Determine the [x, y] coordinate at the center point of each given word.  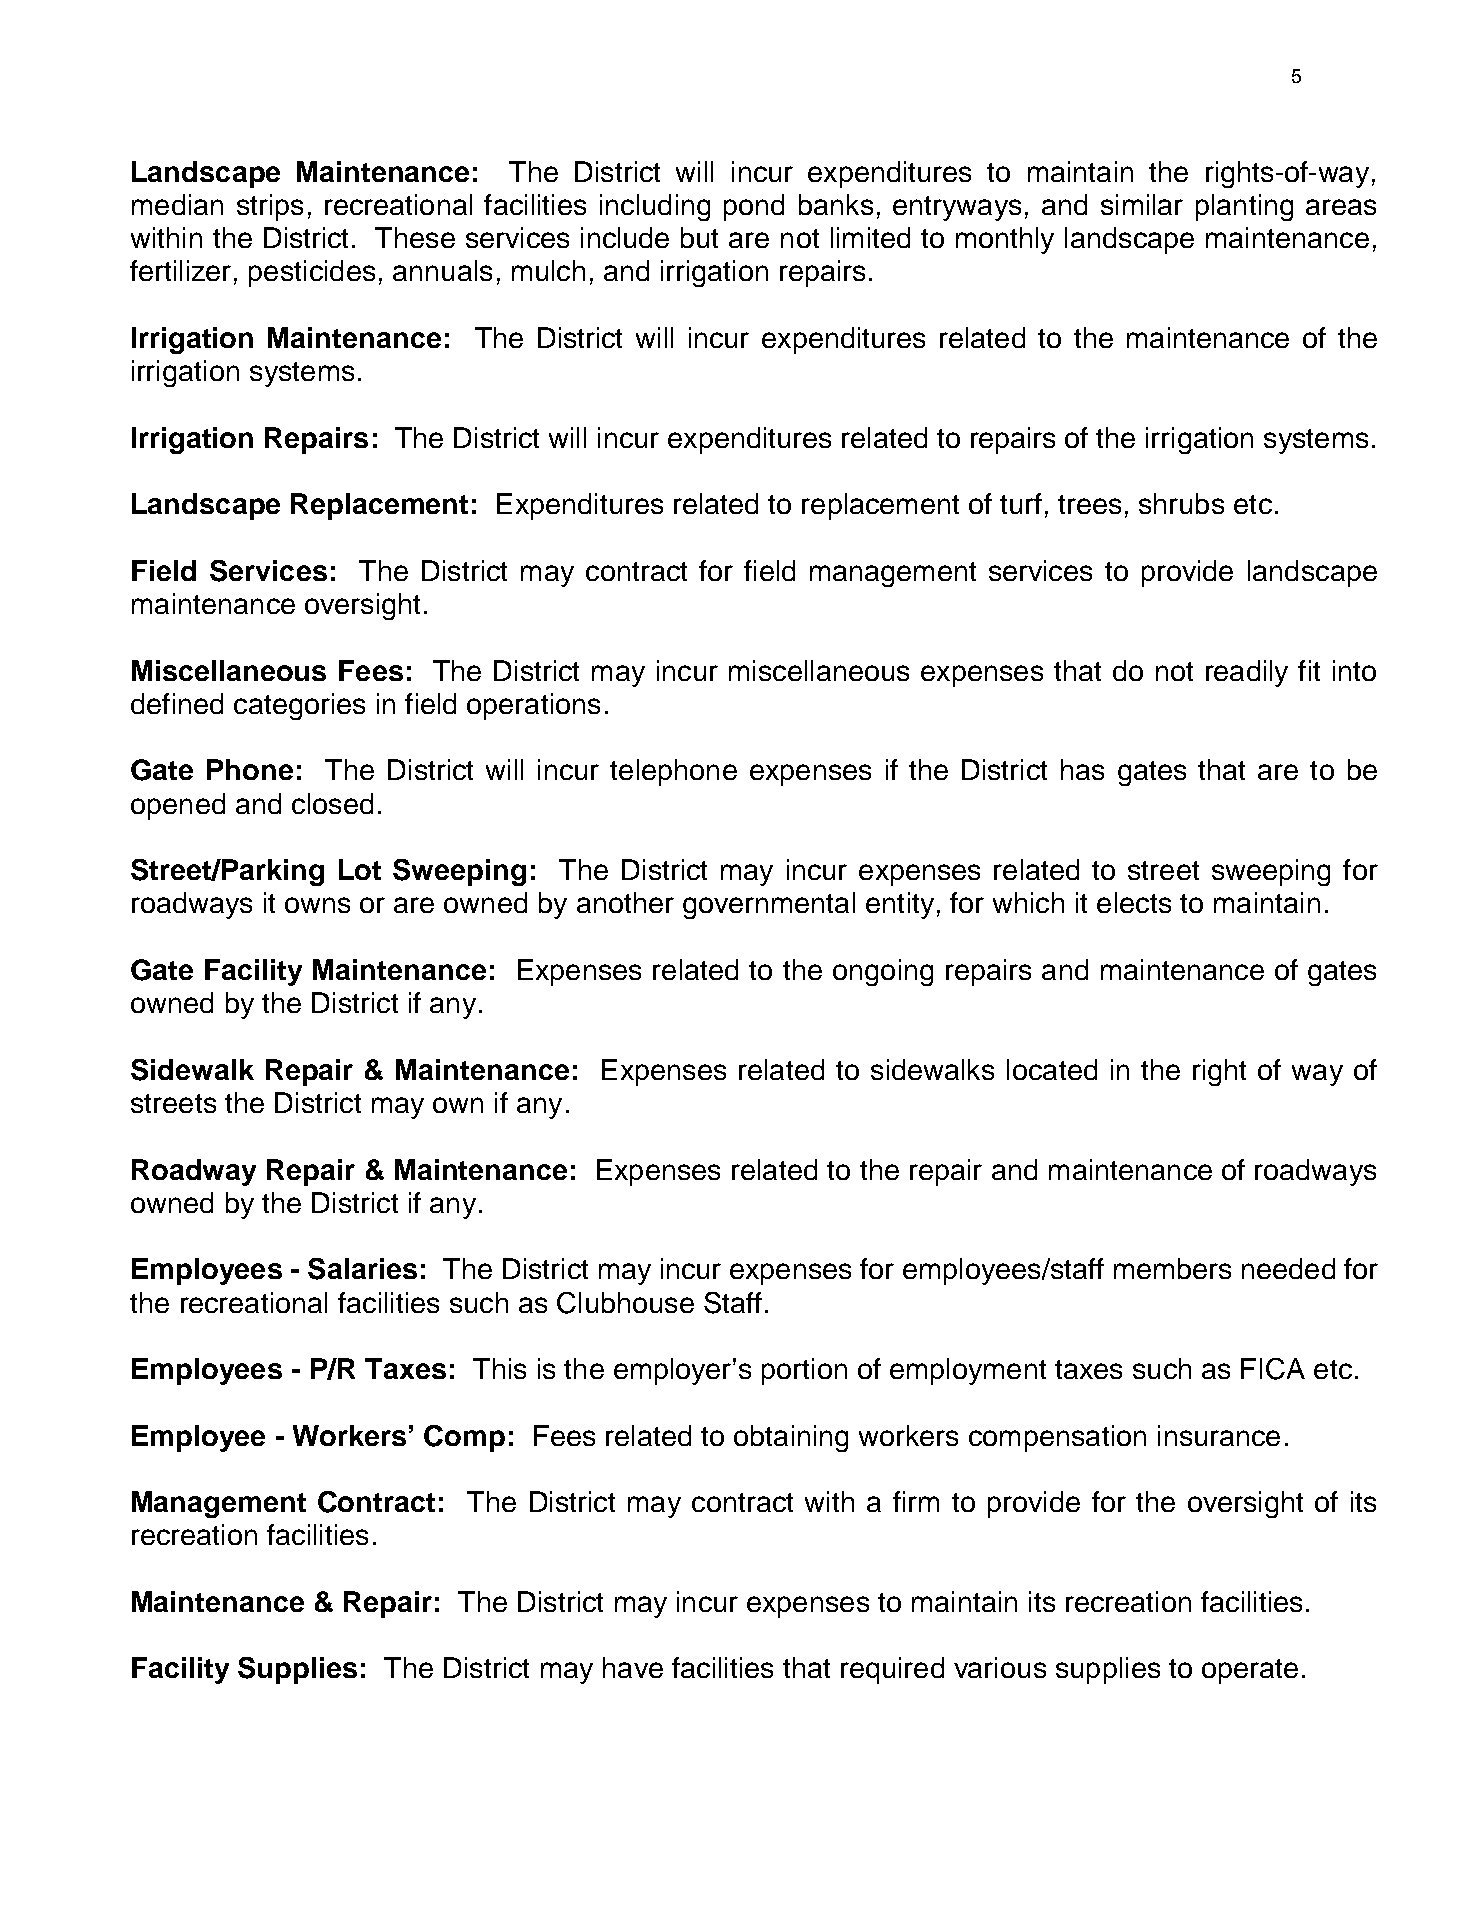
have [633, 1667]
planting [1244, 207]
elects [1134, 902]
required [892, 1670]
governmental [769, 905]
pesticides [312, 273]
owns [317, 905]
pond [754, 207]
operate [1250, 1671]
